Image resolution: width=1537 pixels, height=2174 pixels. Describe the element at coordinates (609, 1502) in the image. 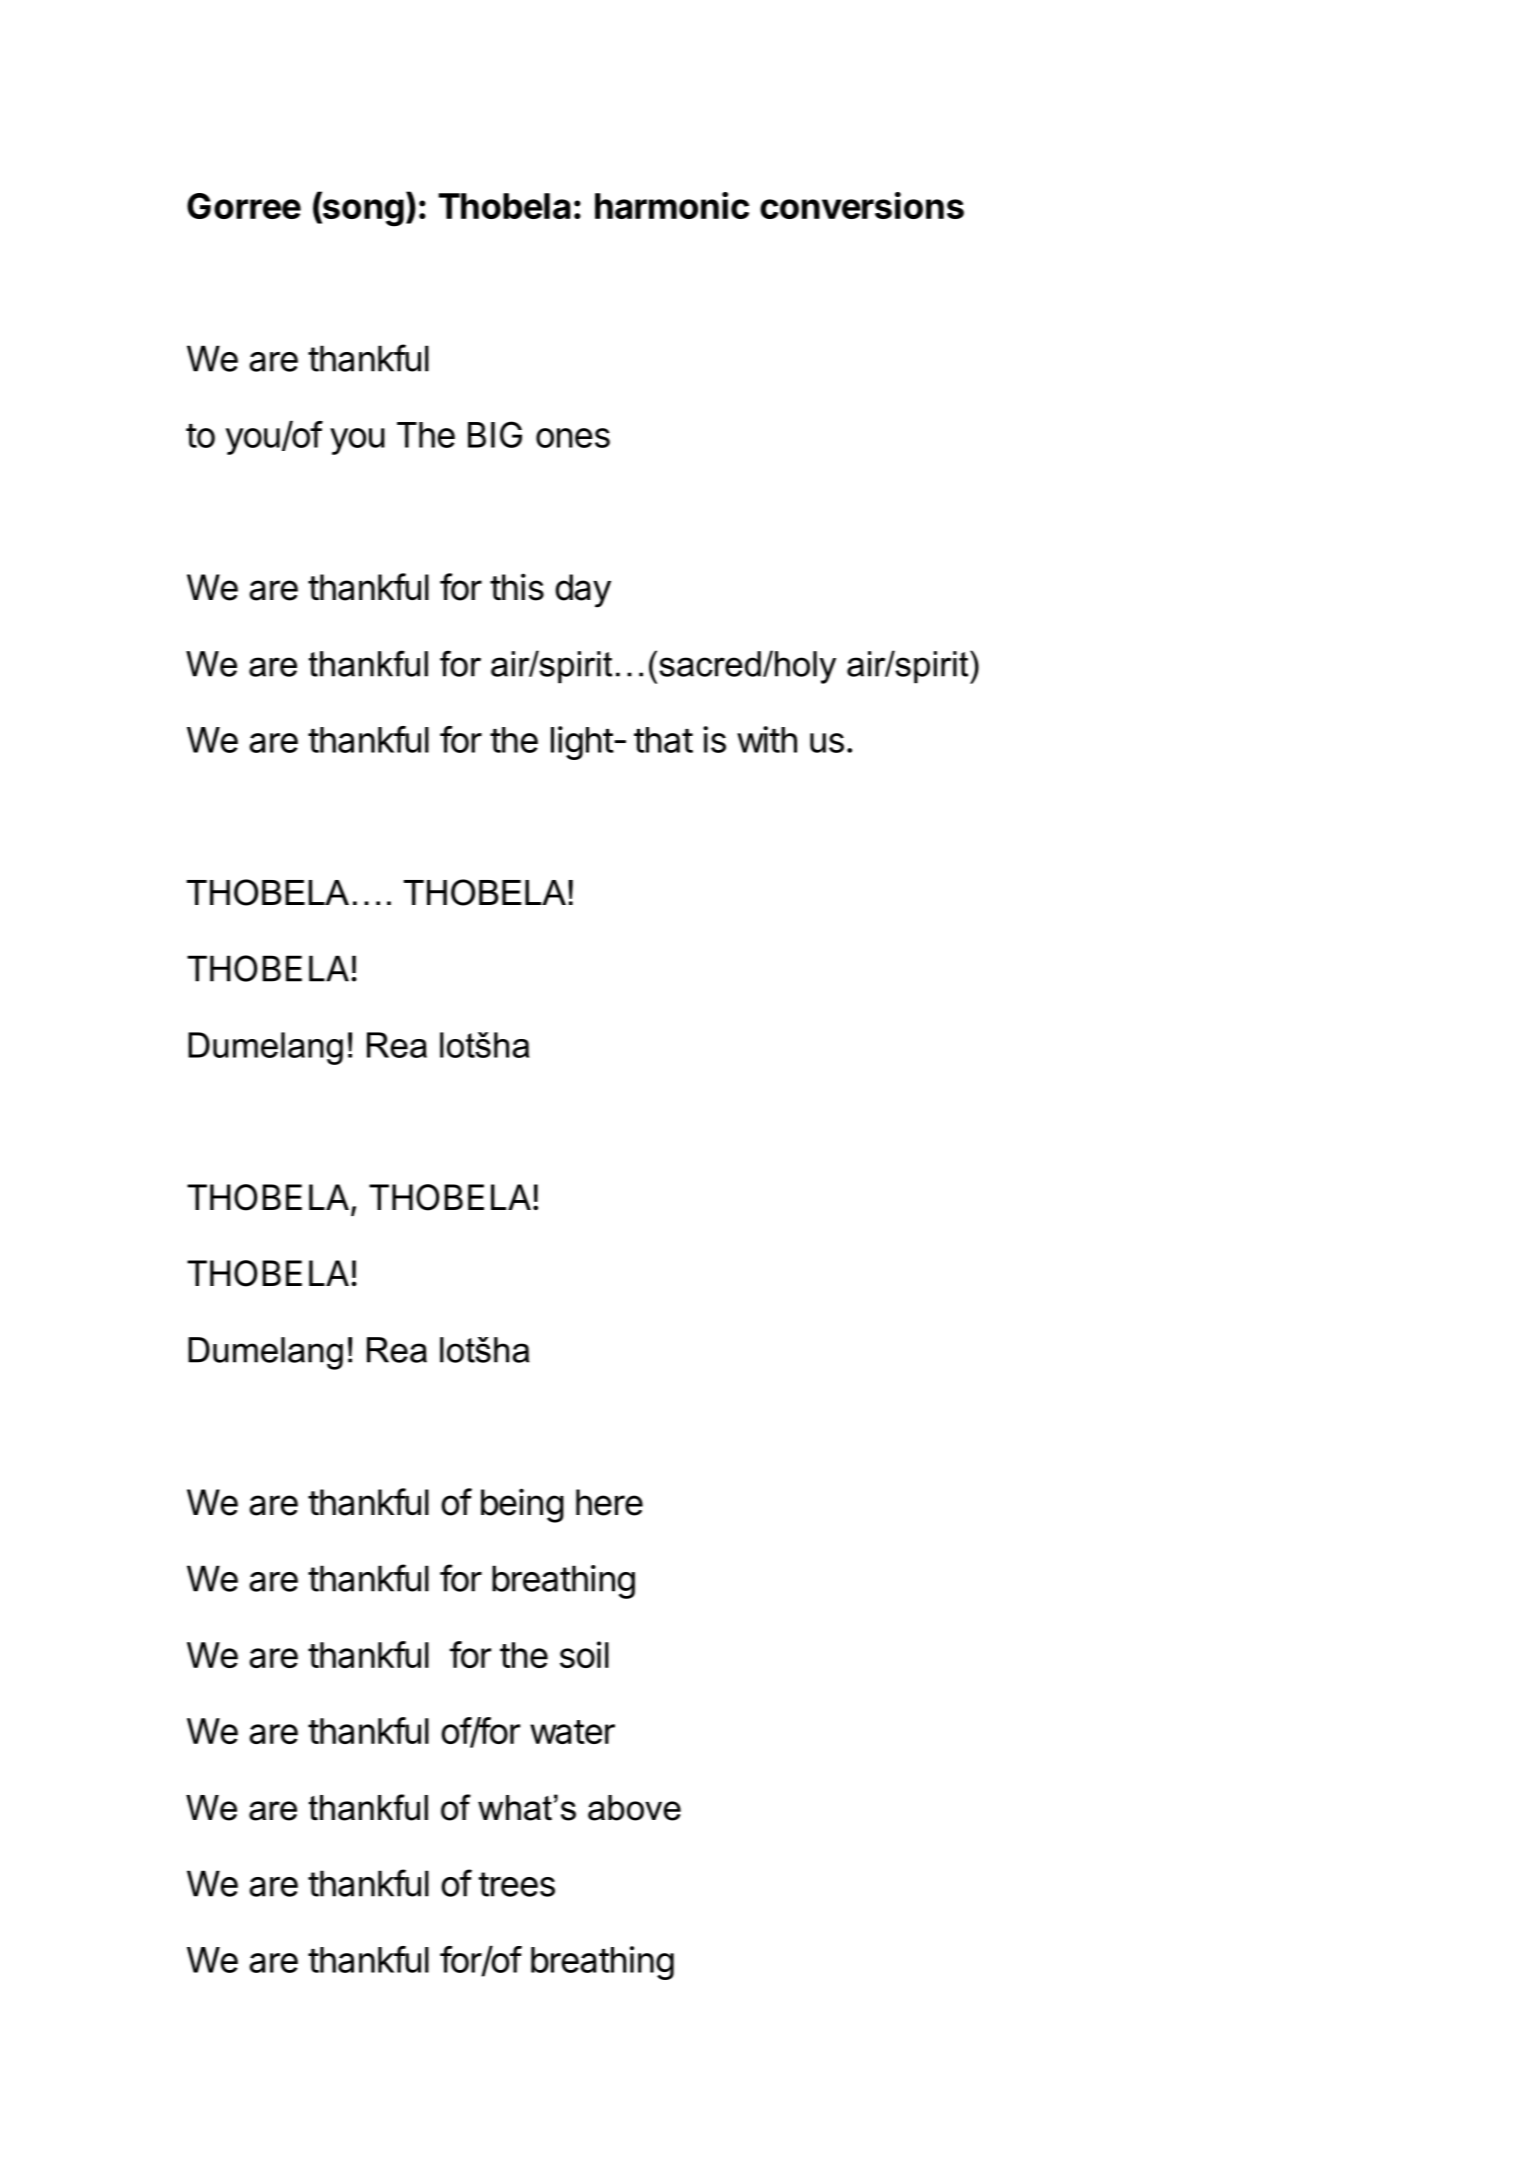

I see `here` at that location.
